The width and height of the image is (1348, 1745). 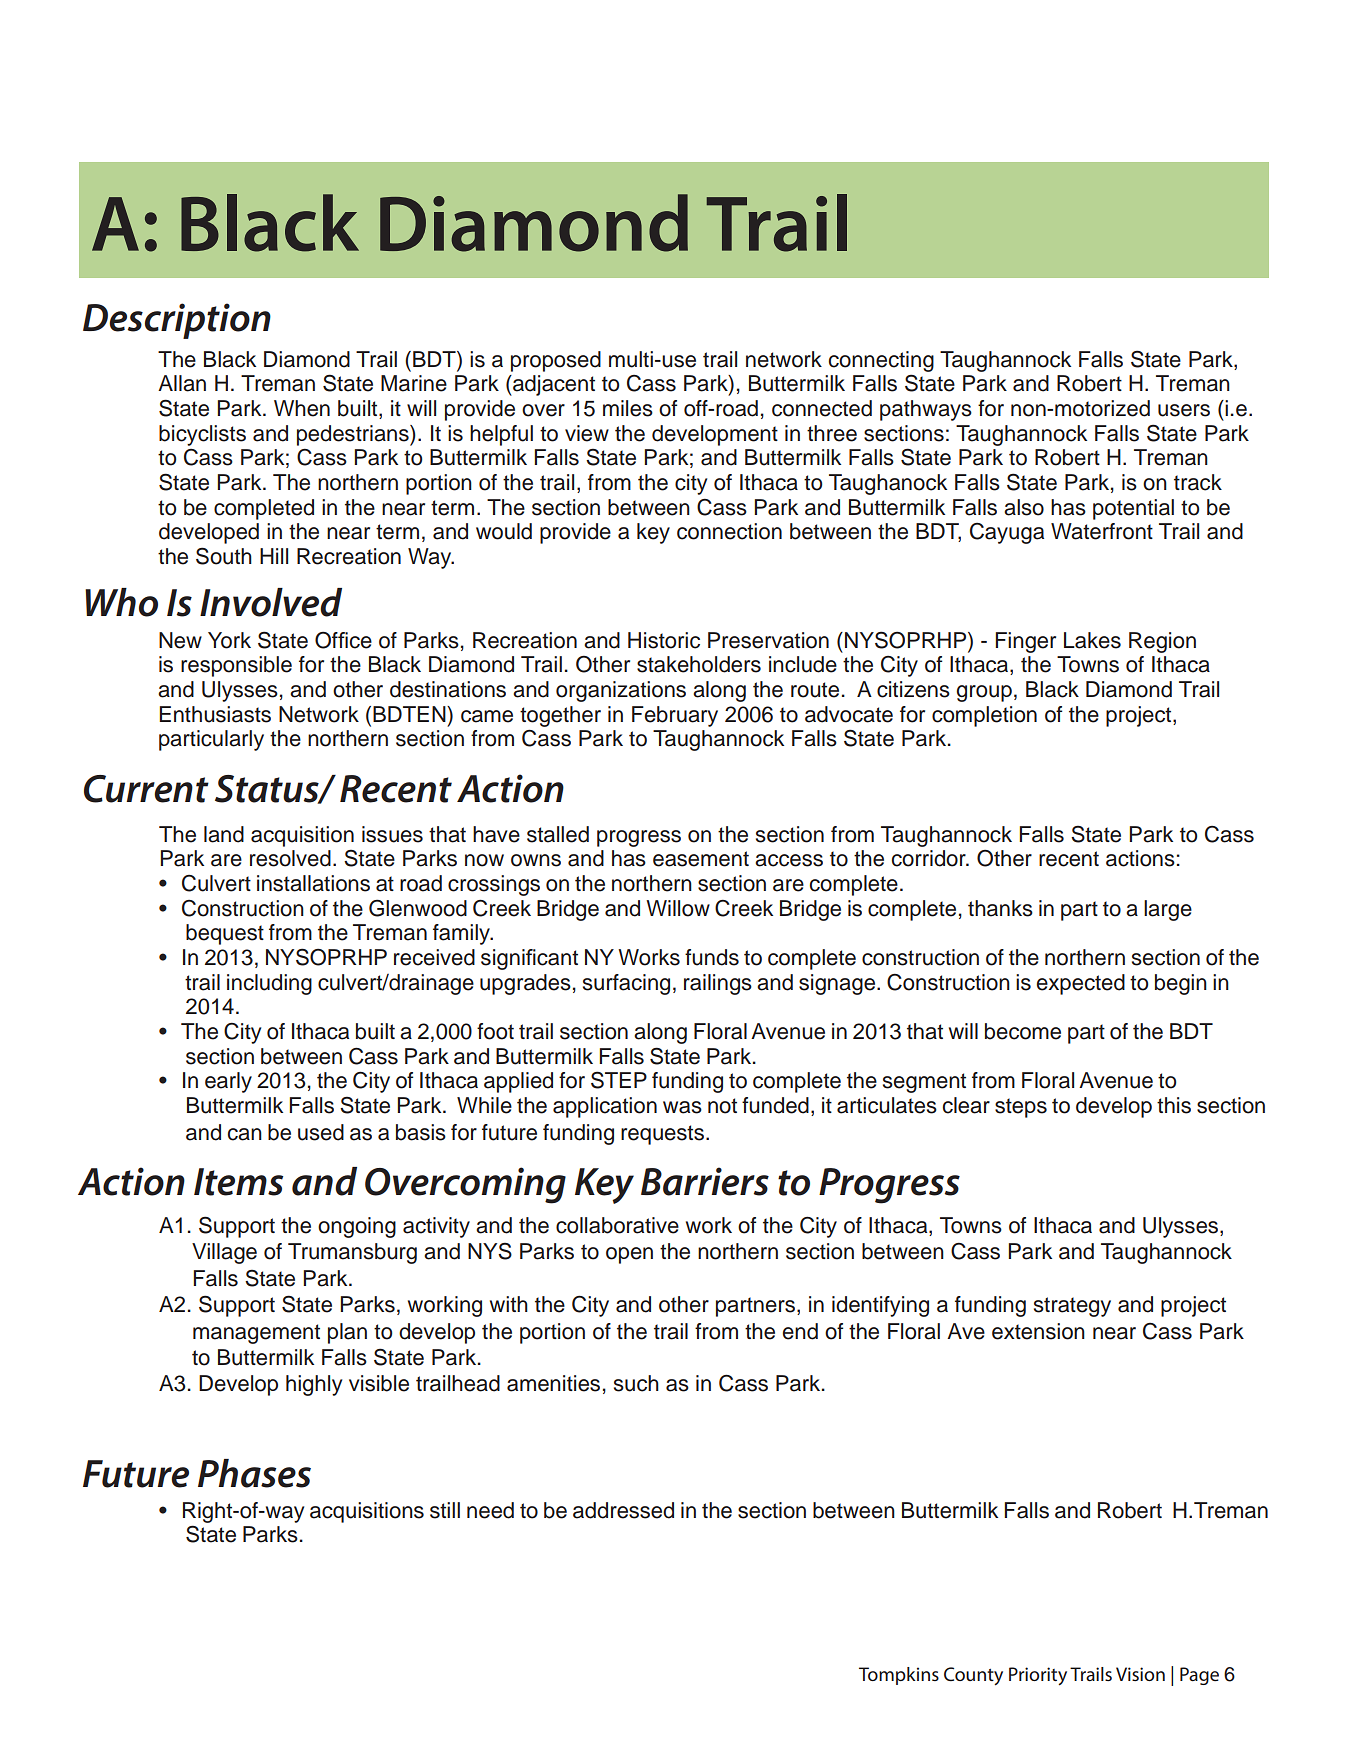 What do you see at coordinates (1038, 1676) in the image?
I see `Priority` at bounding box center [1038, 1676].
